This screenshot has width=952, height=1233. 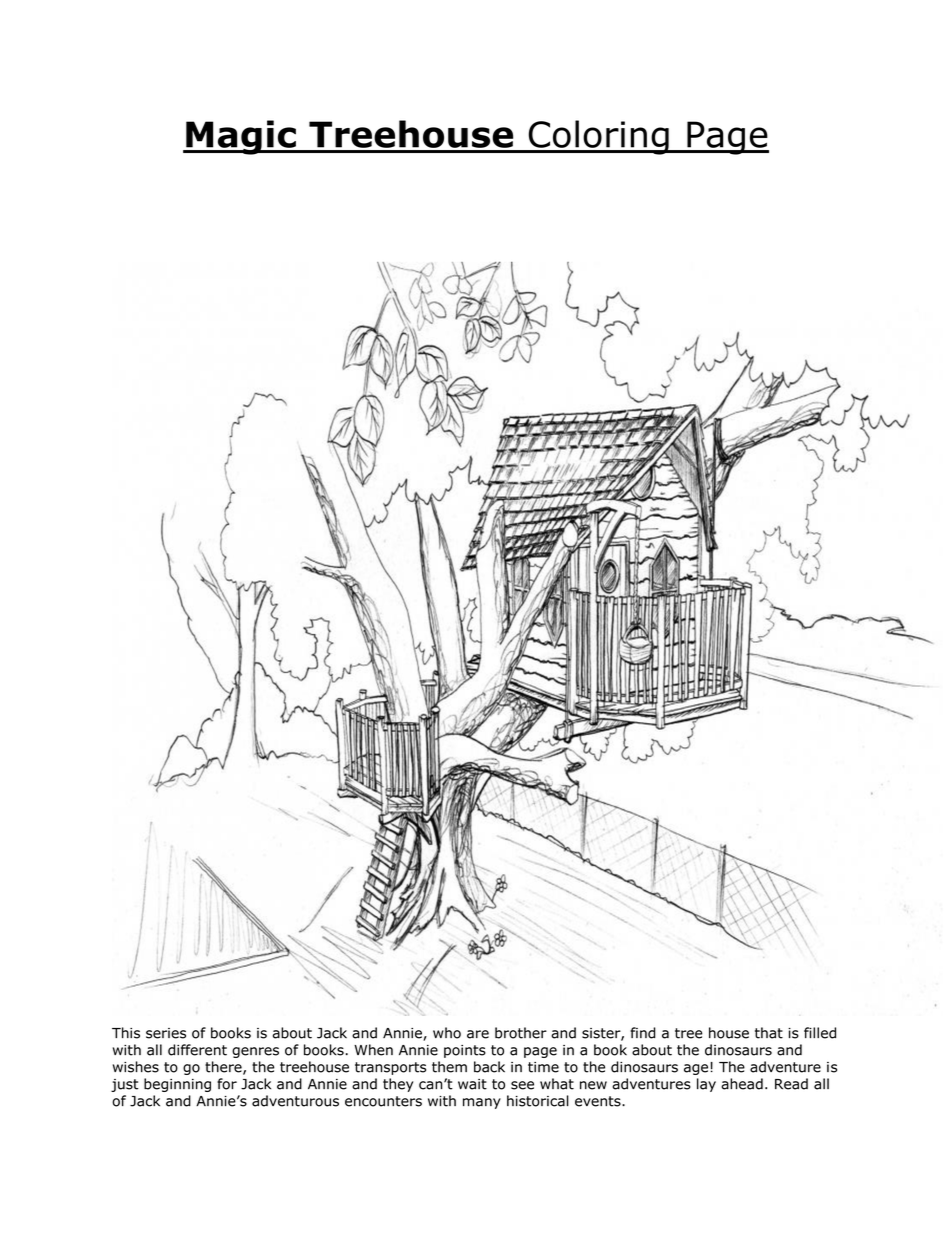 I want to click on who, so click(x=447, y=1033).
